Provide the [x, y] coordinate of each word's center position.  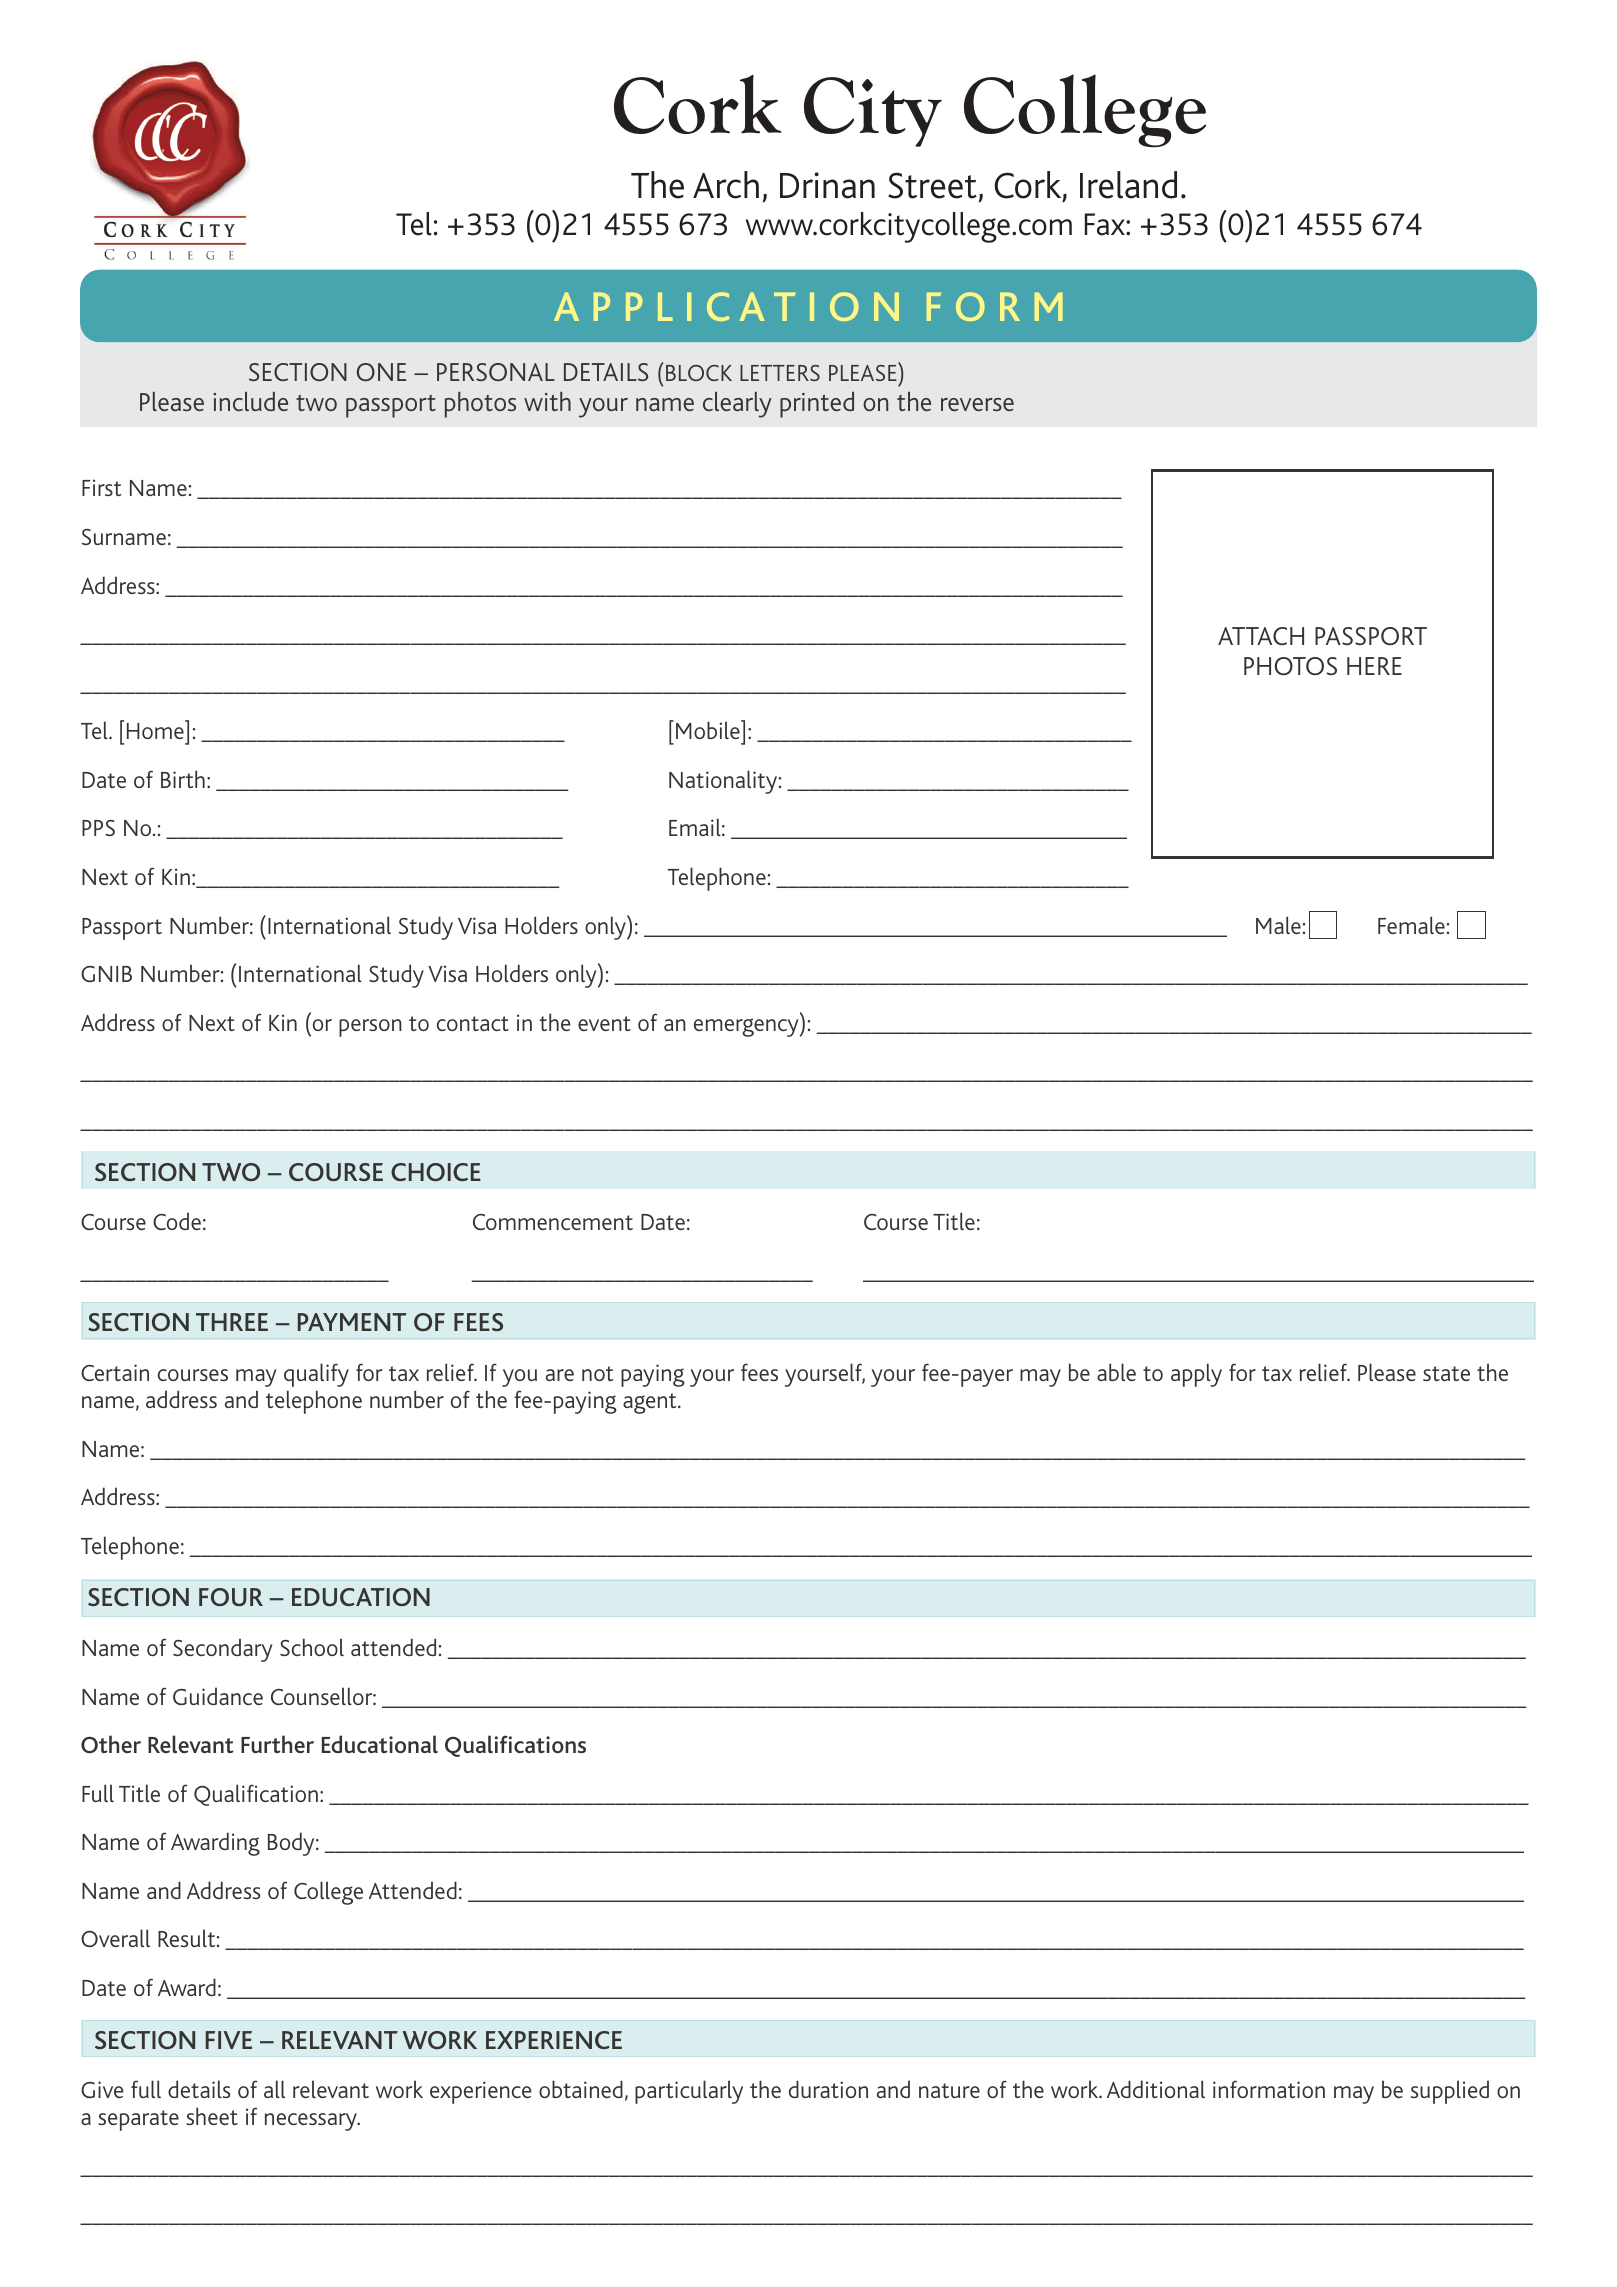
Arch [726, 185]
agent [651, 1403]
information [1269, 2089]
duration [828, 2089]
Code [177, 1221]
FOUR [231, 1597]
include [250, 401]
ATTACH [1261, 636]
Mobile [709, 729]
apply [1196, 1375]
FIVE [229, 2040]
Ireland [1128, 185]
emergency [747, 1027]
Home [156, 730]
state [1446, 1373]
